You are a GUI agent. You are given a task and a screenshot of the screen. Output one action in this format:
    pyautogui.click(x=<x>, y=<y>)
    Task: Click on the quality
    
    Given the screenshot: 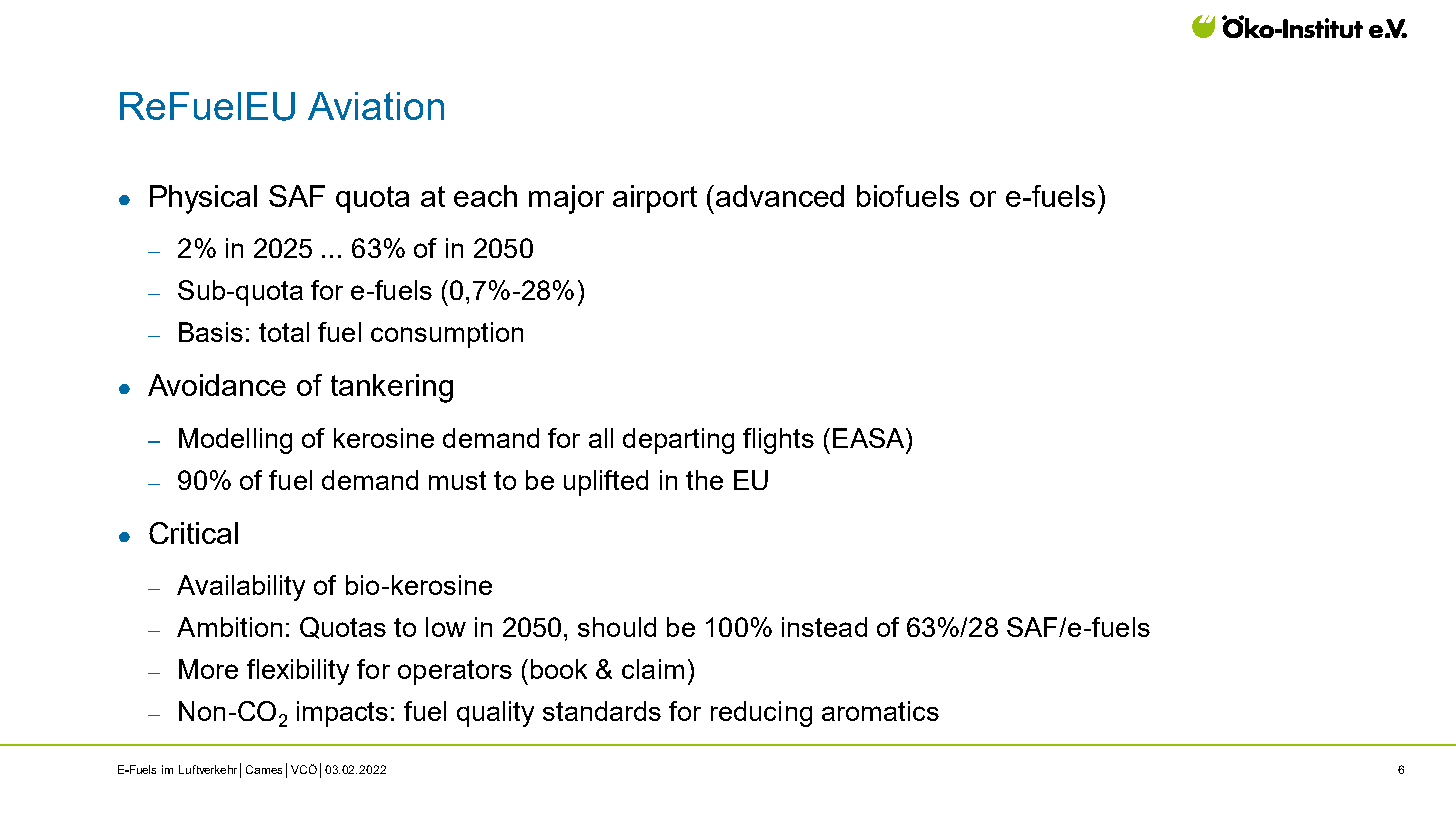 What is the action you would take?
    pyautogui.click(x=495, y=714)
